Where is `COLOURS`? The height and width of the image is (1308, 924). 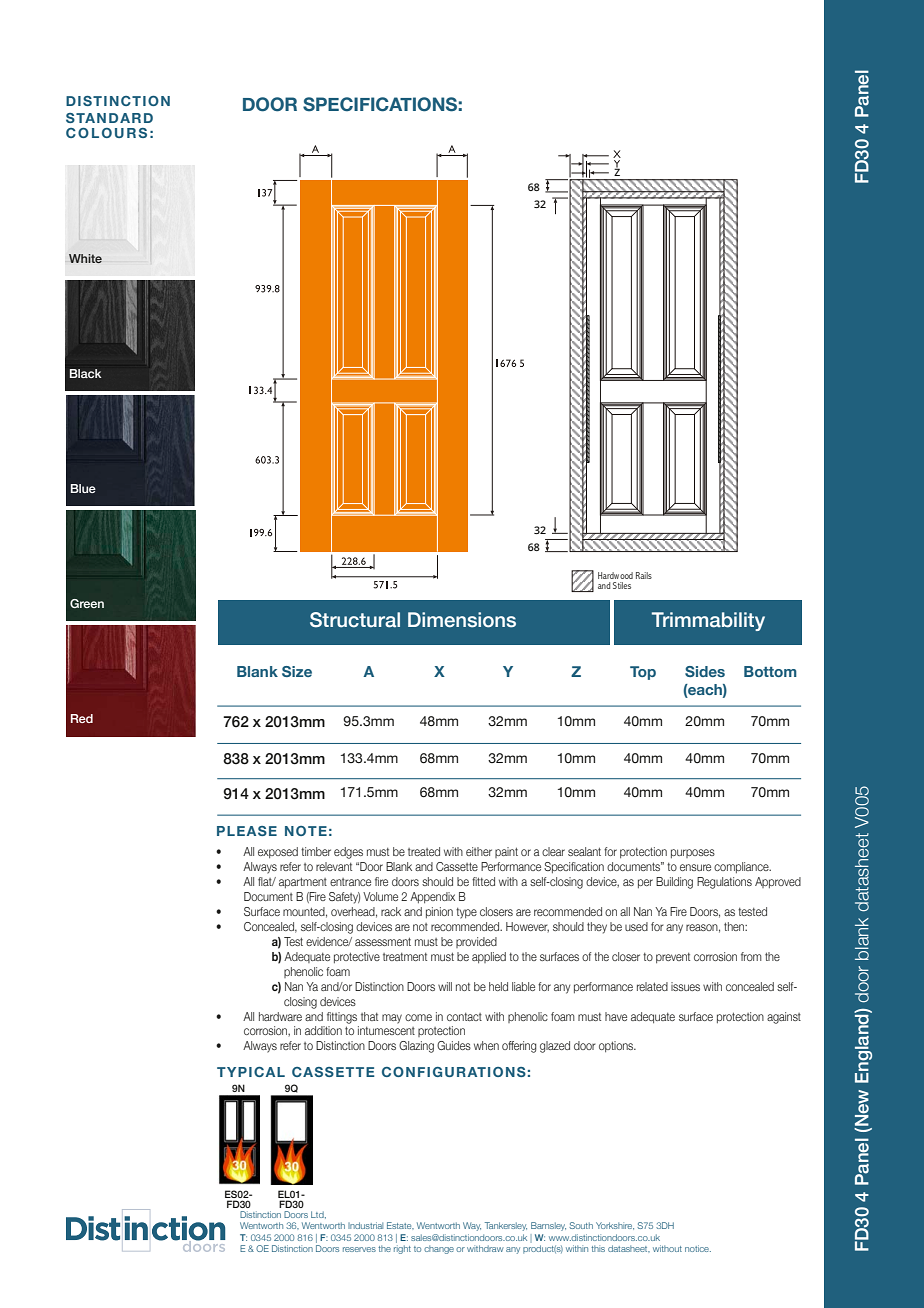
COLOURS is located at coordinates (106, 133).
